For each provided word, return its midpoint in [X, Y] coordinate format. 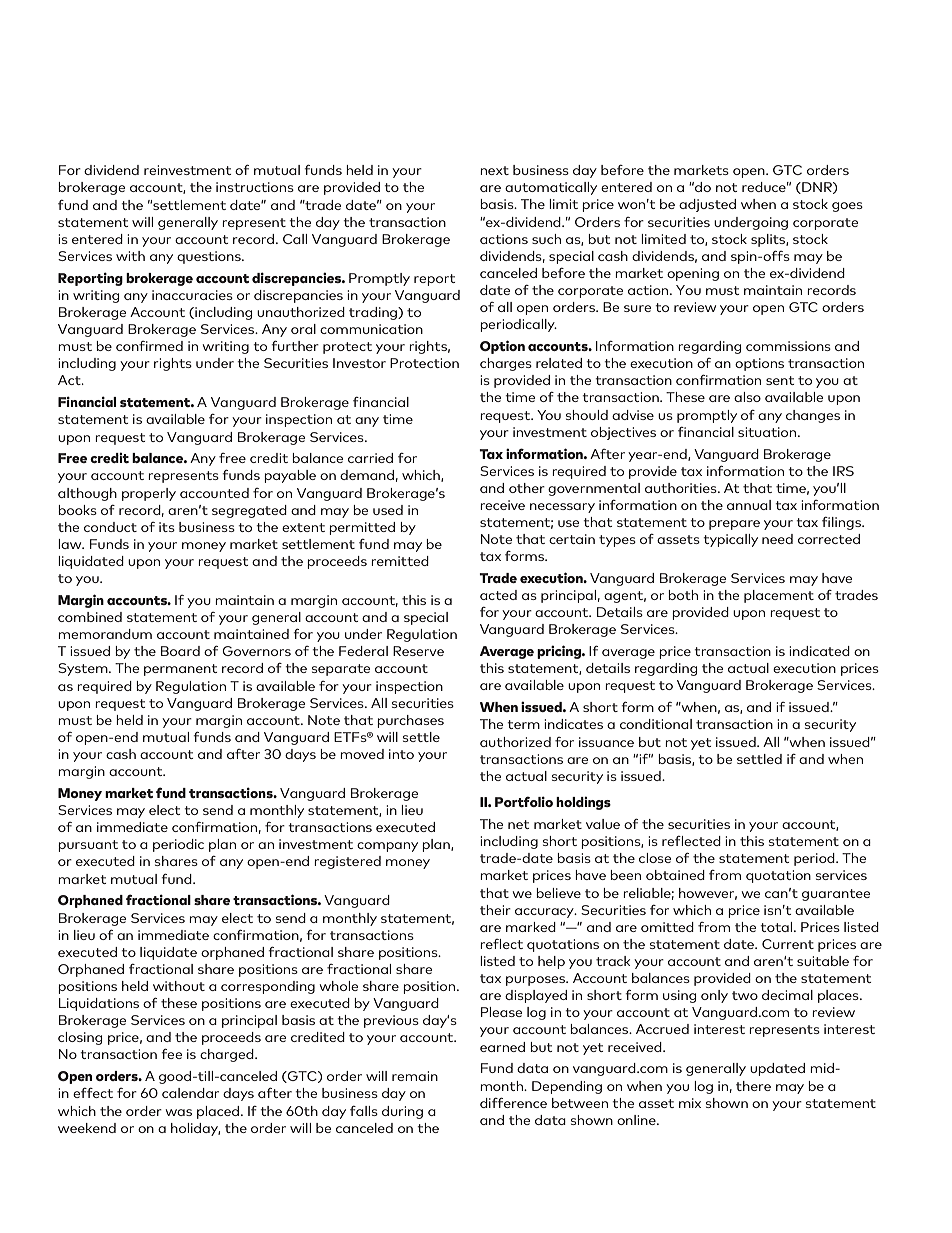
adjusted [707, 205]
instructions [255, 187]
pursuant [88, 846]
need [777, 539]
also [747, 397]
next [494, 170]
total [777, 927]
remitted [400, 561]
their [495, 910]
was [179, 1112]
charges [506, 364]
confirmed [149, 346]
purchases [410, 721]
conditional [656, 724]
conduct [110, 527]
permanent [181, 670]
